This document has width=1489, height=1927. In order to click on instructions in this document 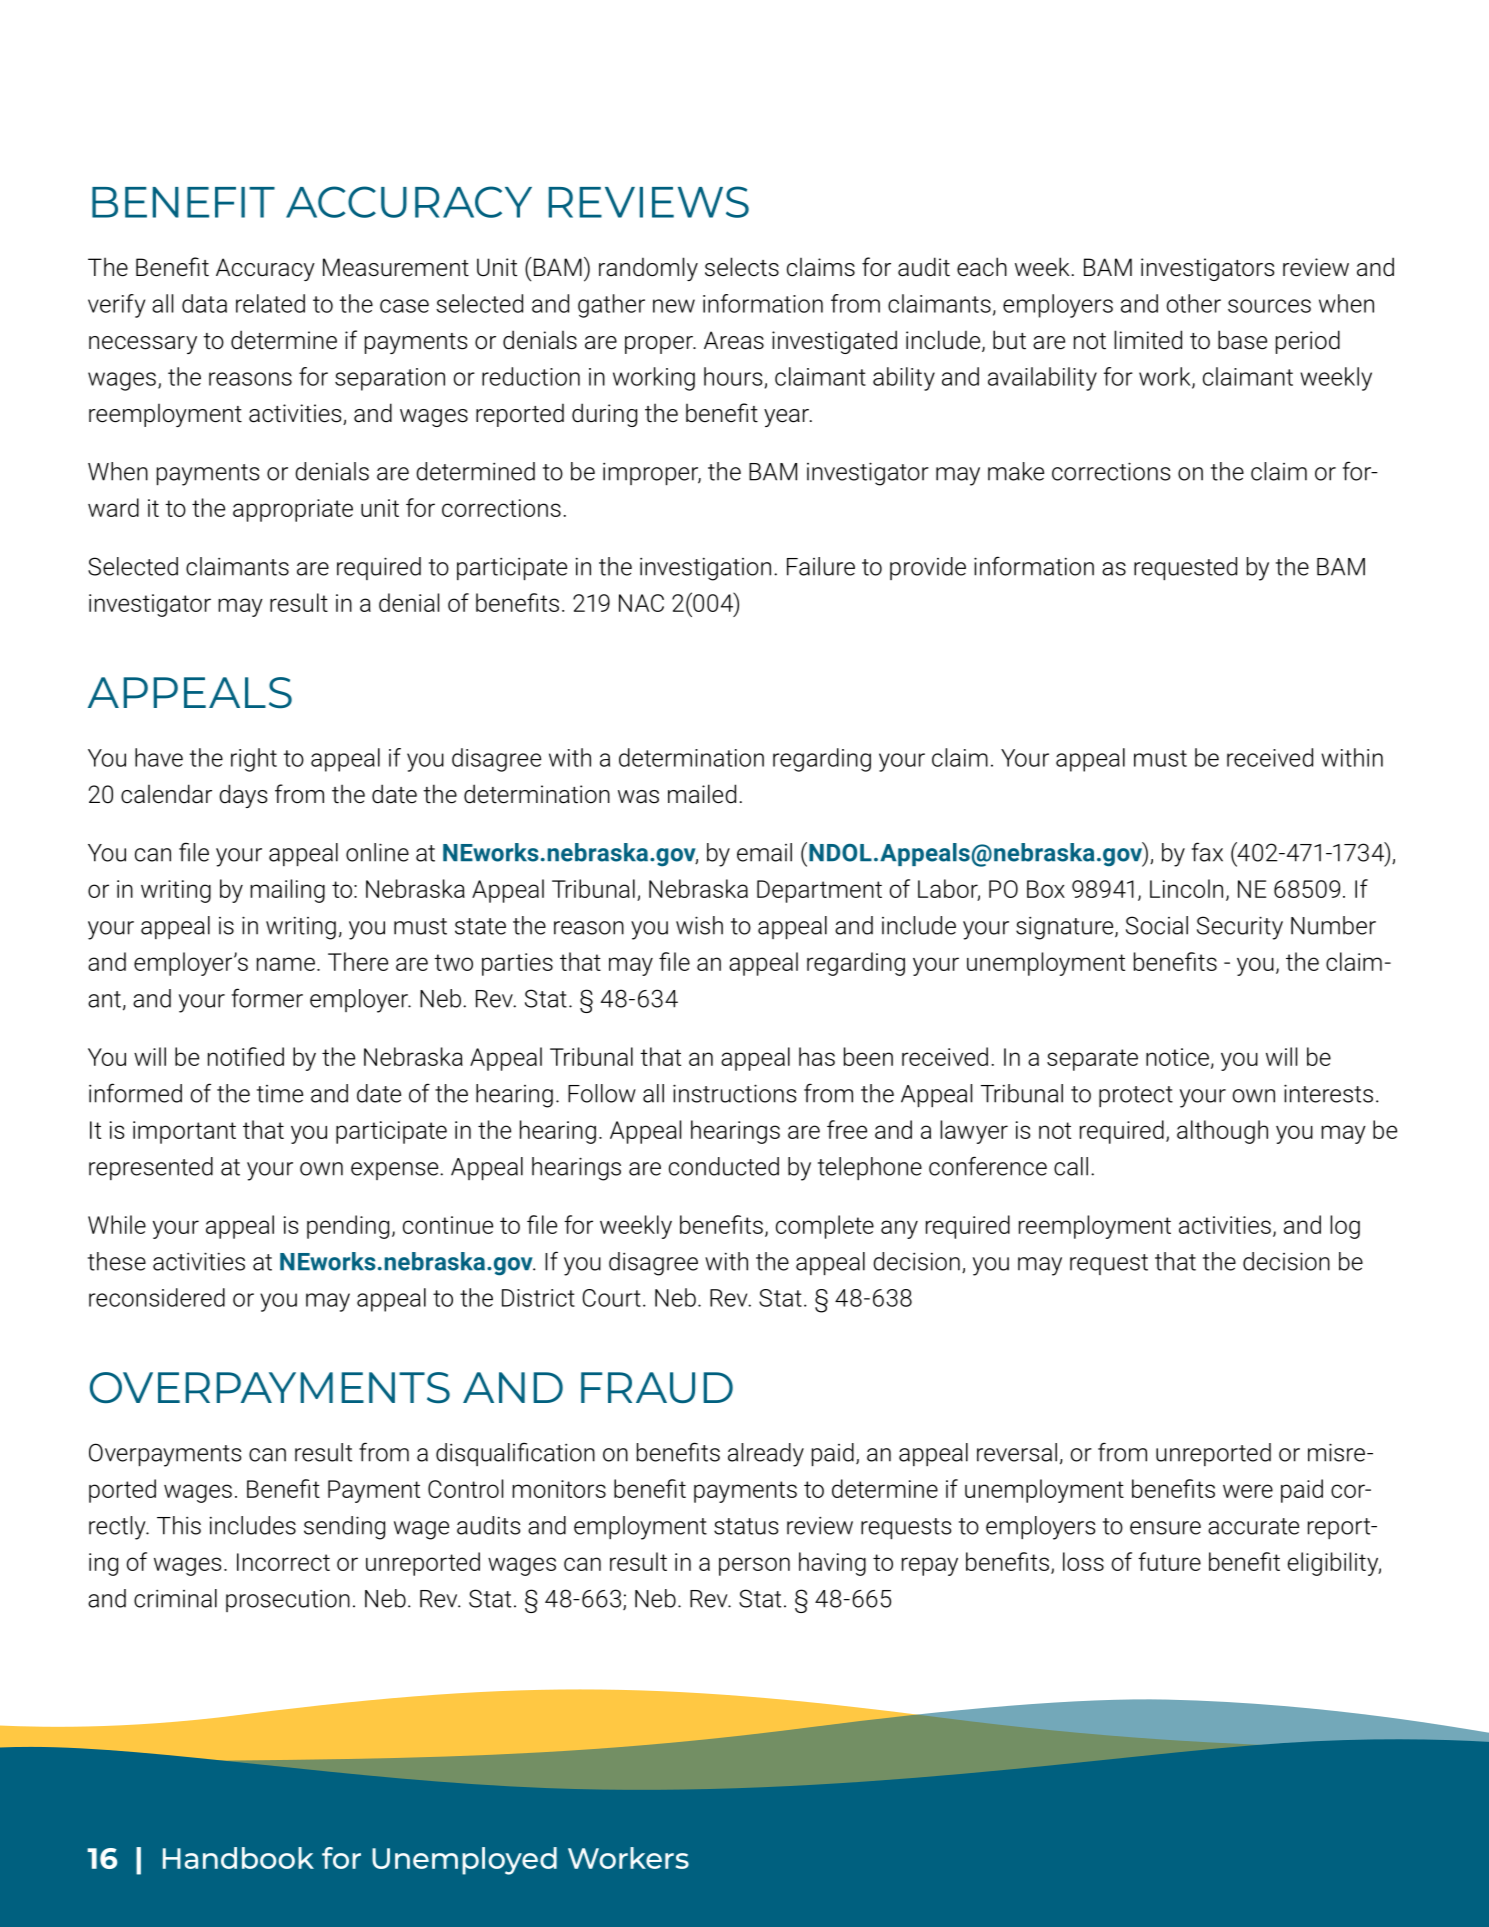, I will do `click(734, 1093)`.
